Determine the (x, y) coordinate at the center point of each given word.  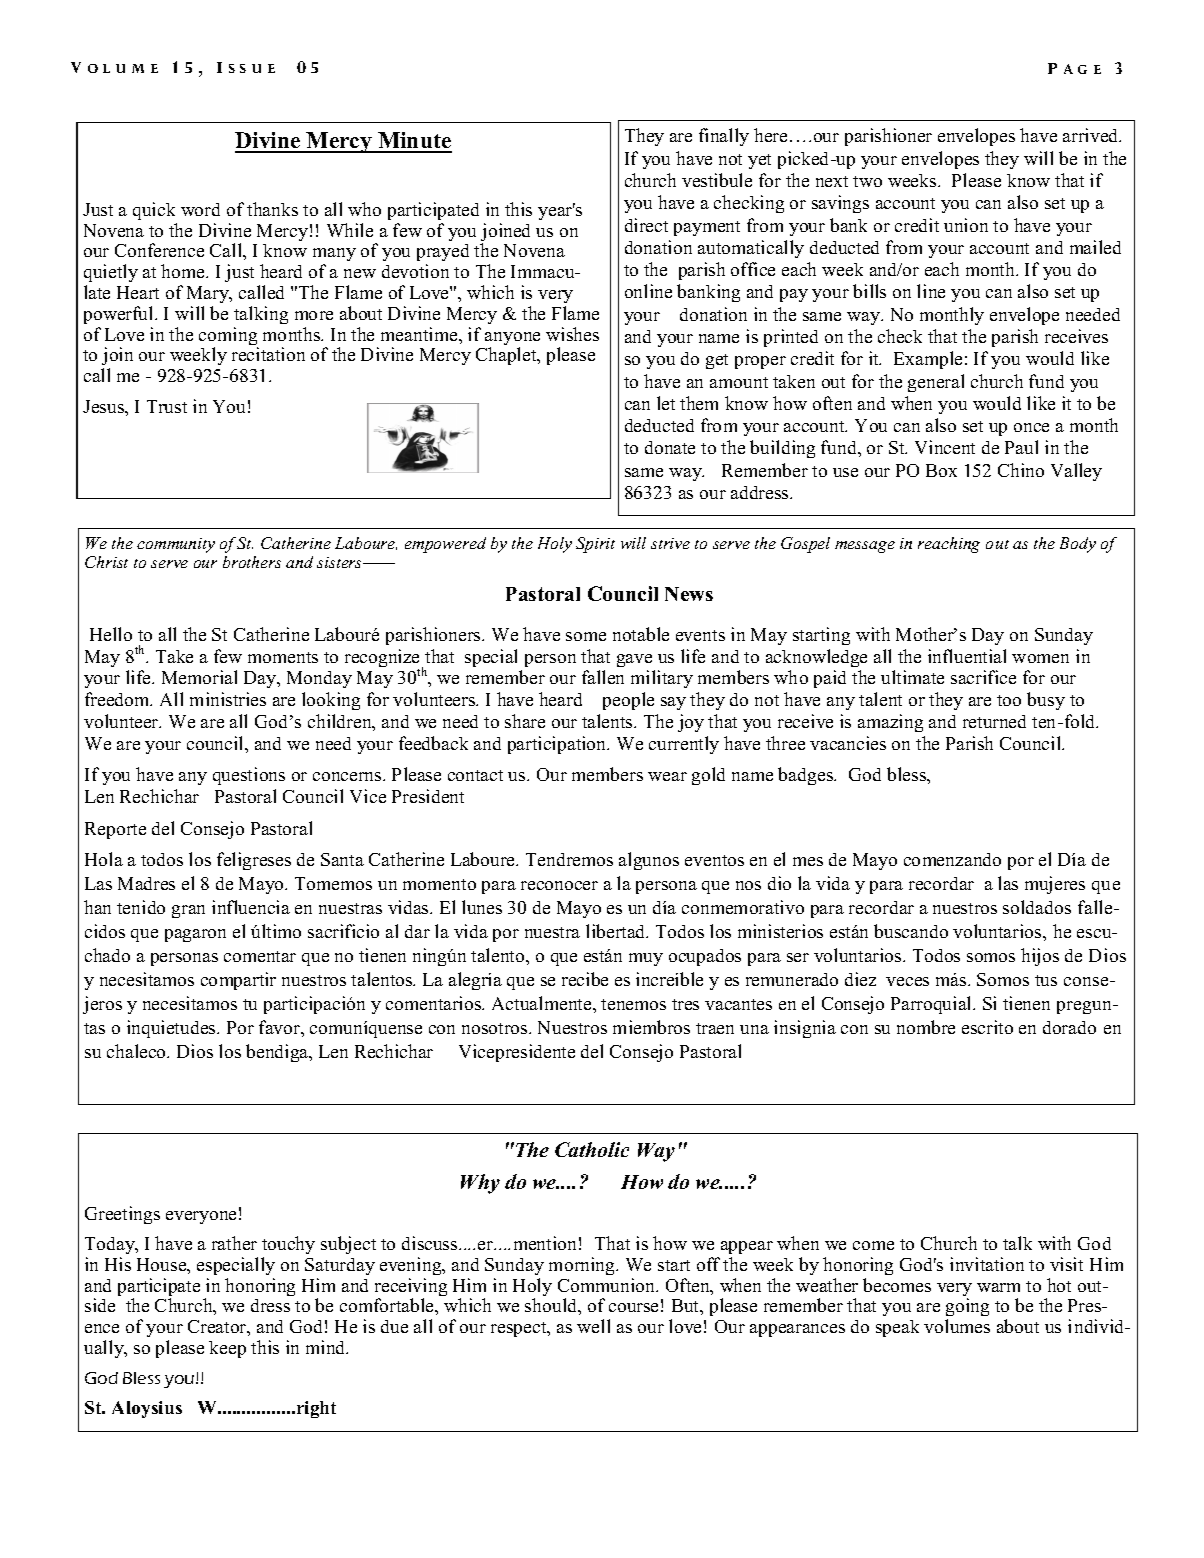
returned (994, 721)
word (200, 209)
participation (558, 745)
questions (249, 776)
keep (227, 1349)
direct (646, 225)
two (867, 181)
